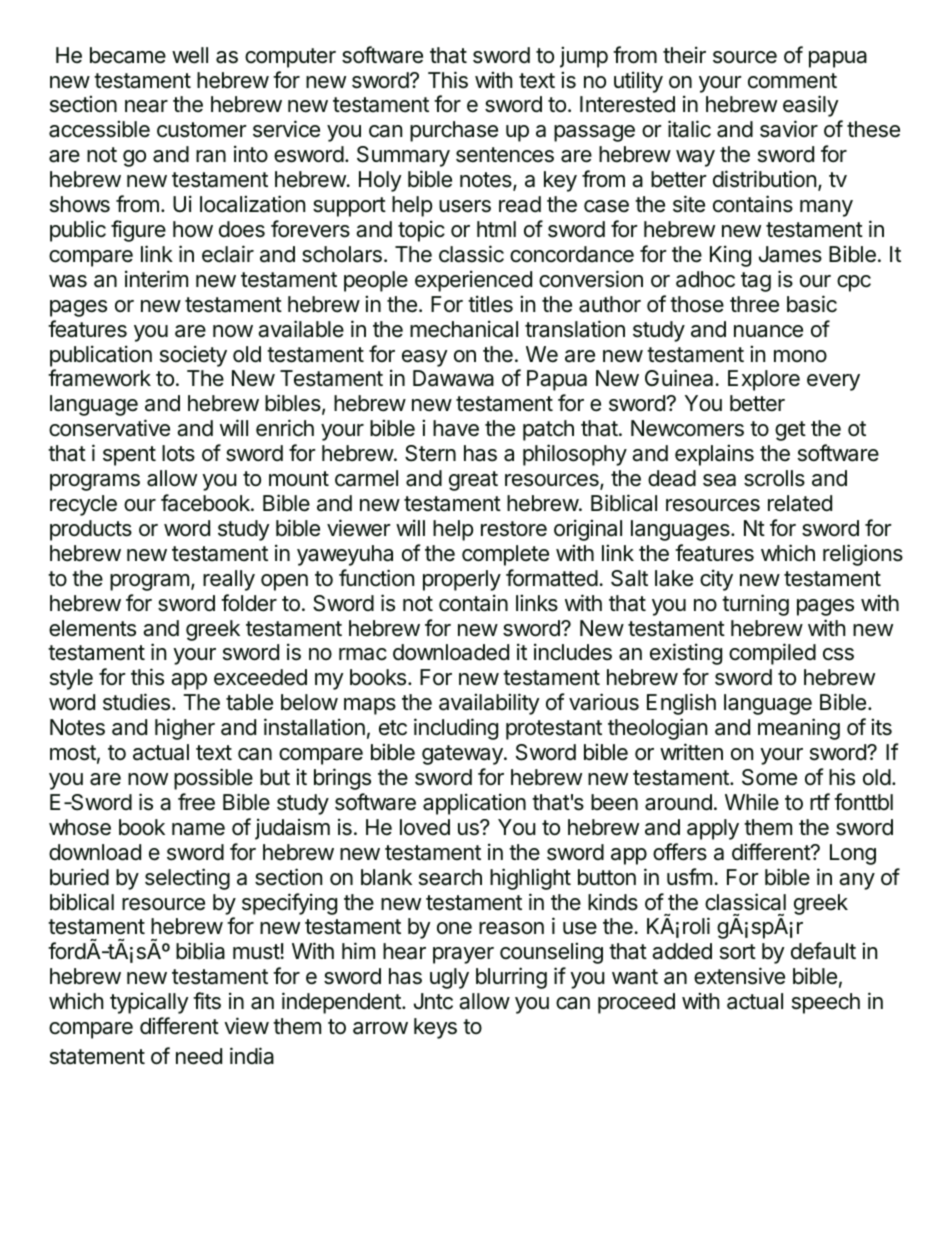 The image size is (952, 1233). I want to click on tag, so click(756, 282).
